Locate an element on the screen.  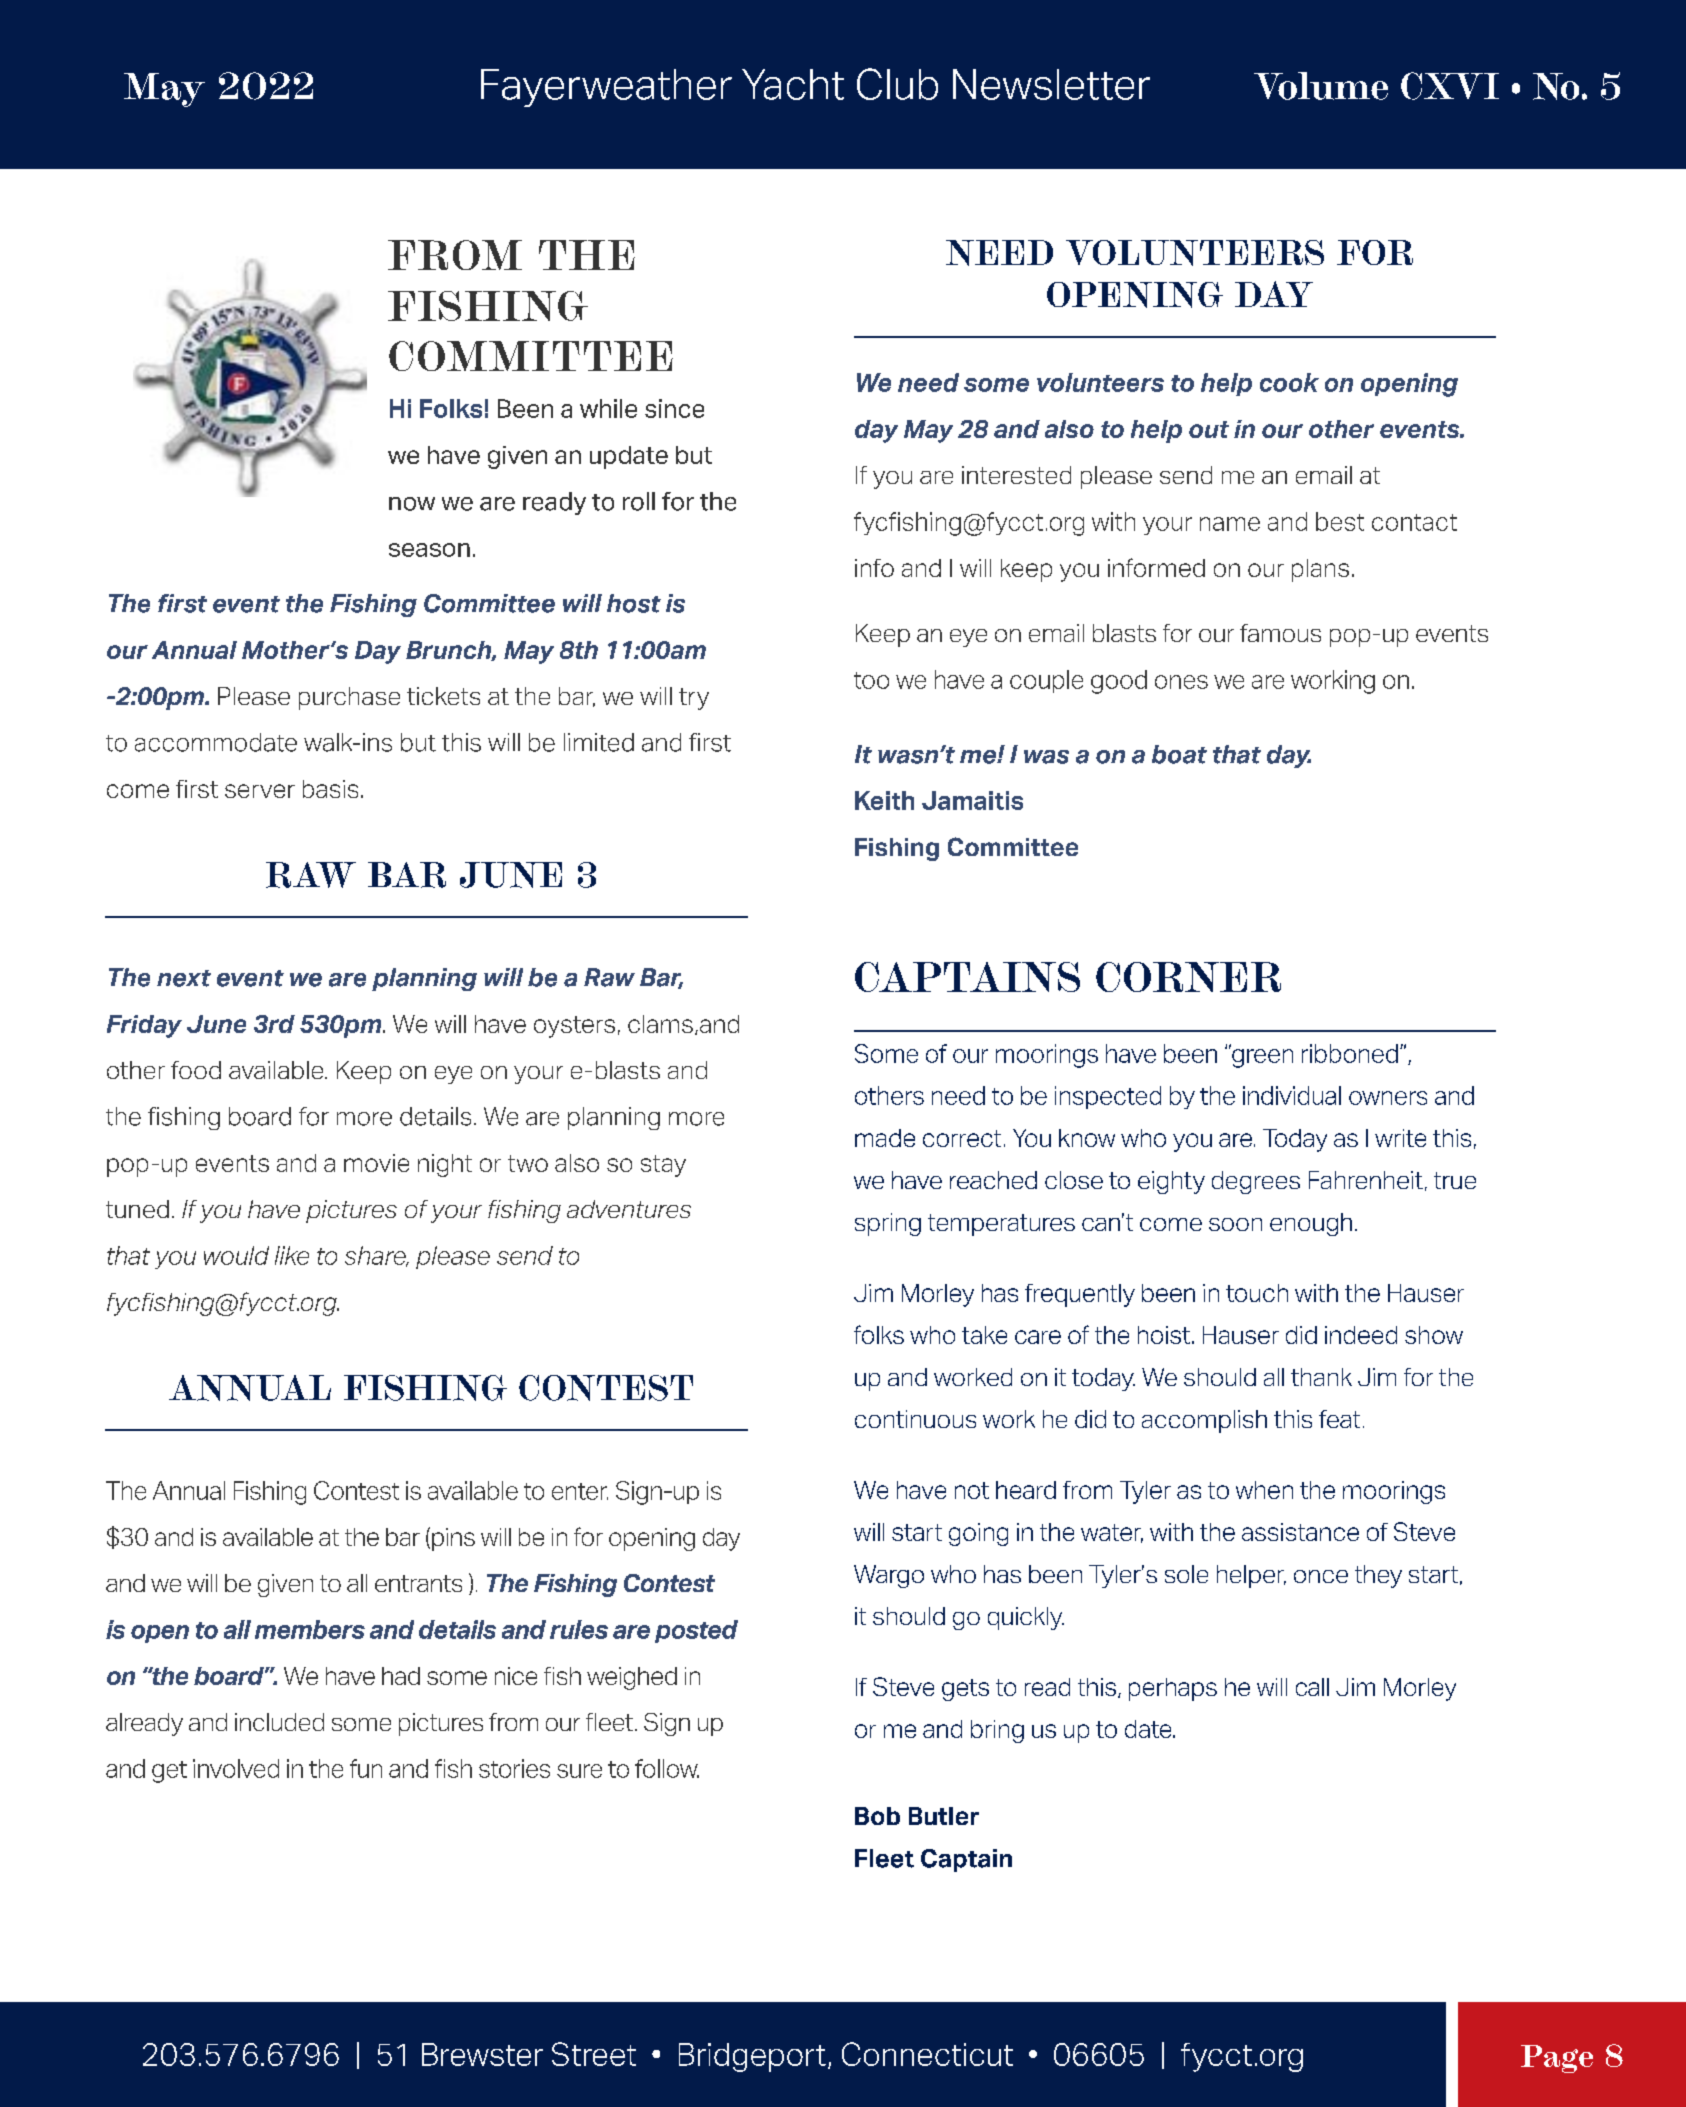
Brewster is located at coordinates (482, 2054).
